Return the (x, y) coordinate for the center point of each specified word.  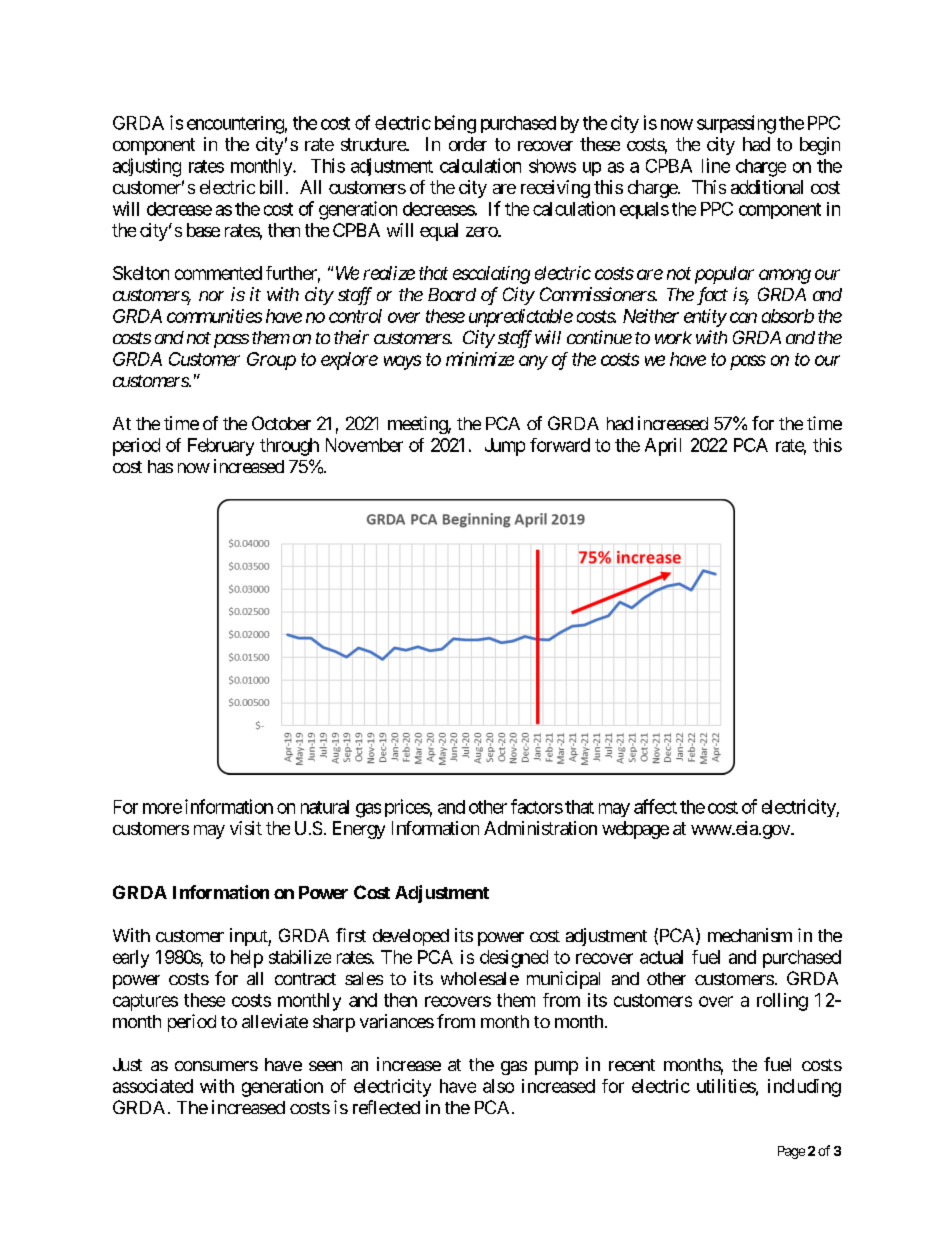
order (468, 144)
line (716, 165)
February (221, 447)
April (663, 447)
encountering (235, 125)
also (498, 1086)
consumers (216, 1066)
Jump (505, 447)
